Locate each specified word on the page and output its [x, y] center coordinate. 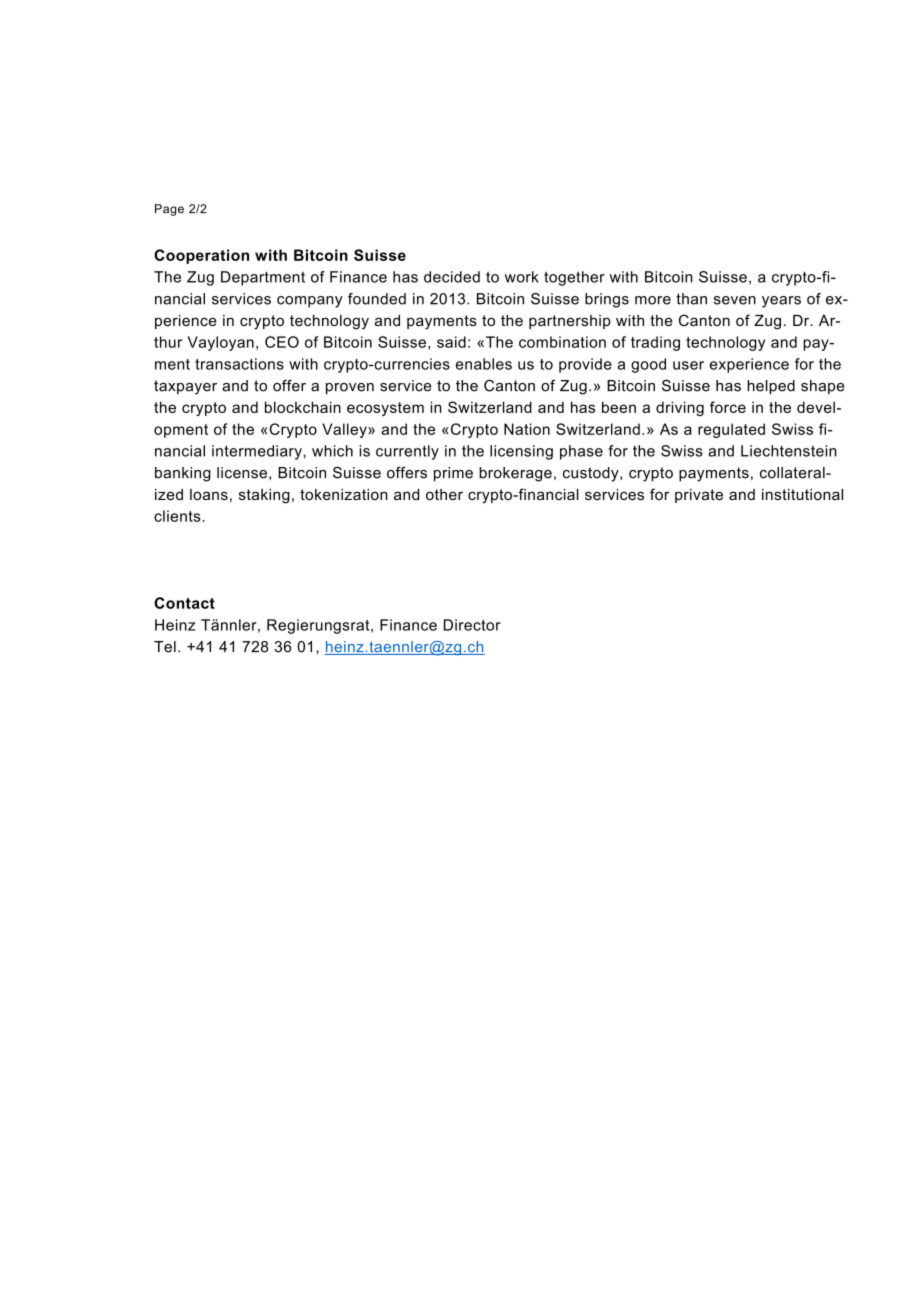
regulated [731, 430]
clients [178, 516]
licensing [521, 452]
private [699, 496]
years [781, 302]
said [451, 342]
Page [169, 210]
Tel [165, 647]
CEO [282, 342]
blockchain [303, 407]
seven [735, 300]
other [444, 494]
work [522, 277]
